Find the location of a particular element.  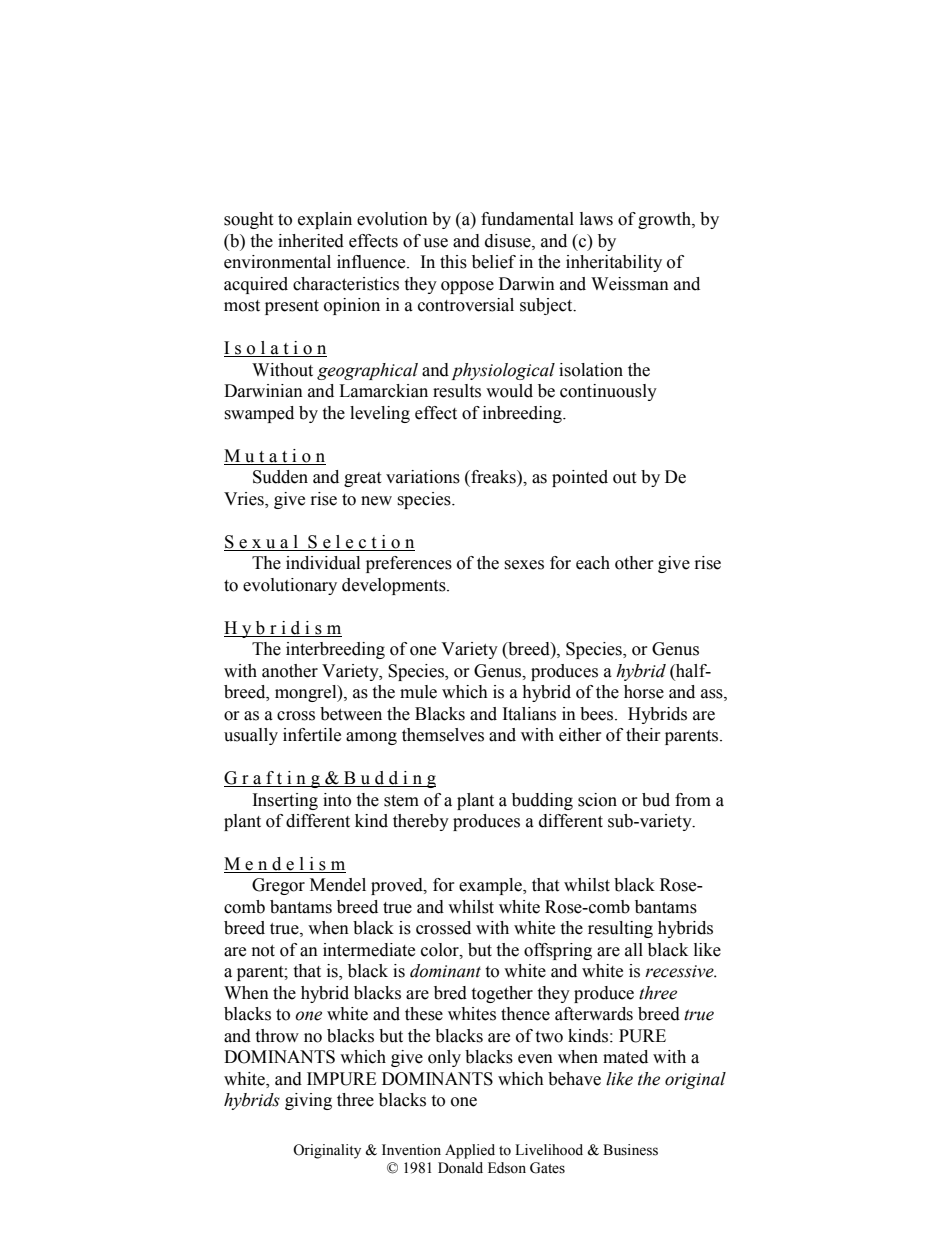

laws is located at coordinates (596, 219).
